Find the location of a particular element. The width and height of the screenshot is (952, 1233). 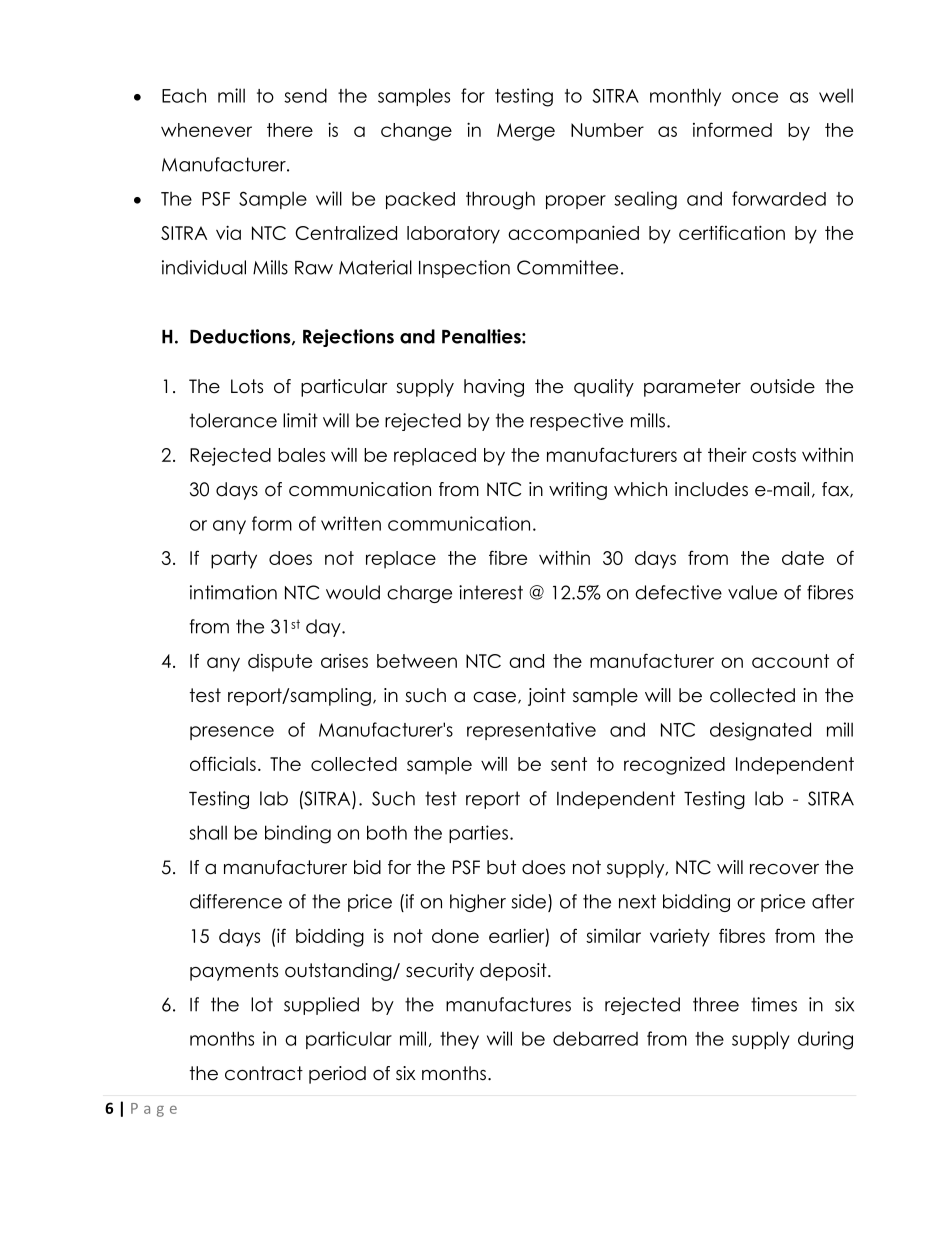

Merge is located at coordinates (526, 132).
